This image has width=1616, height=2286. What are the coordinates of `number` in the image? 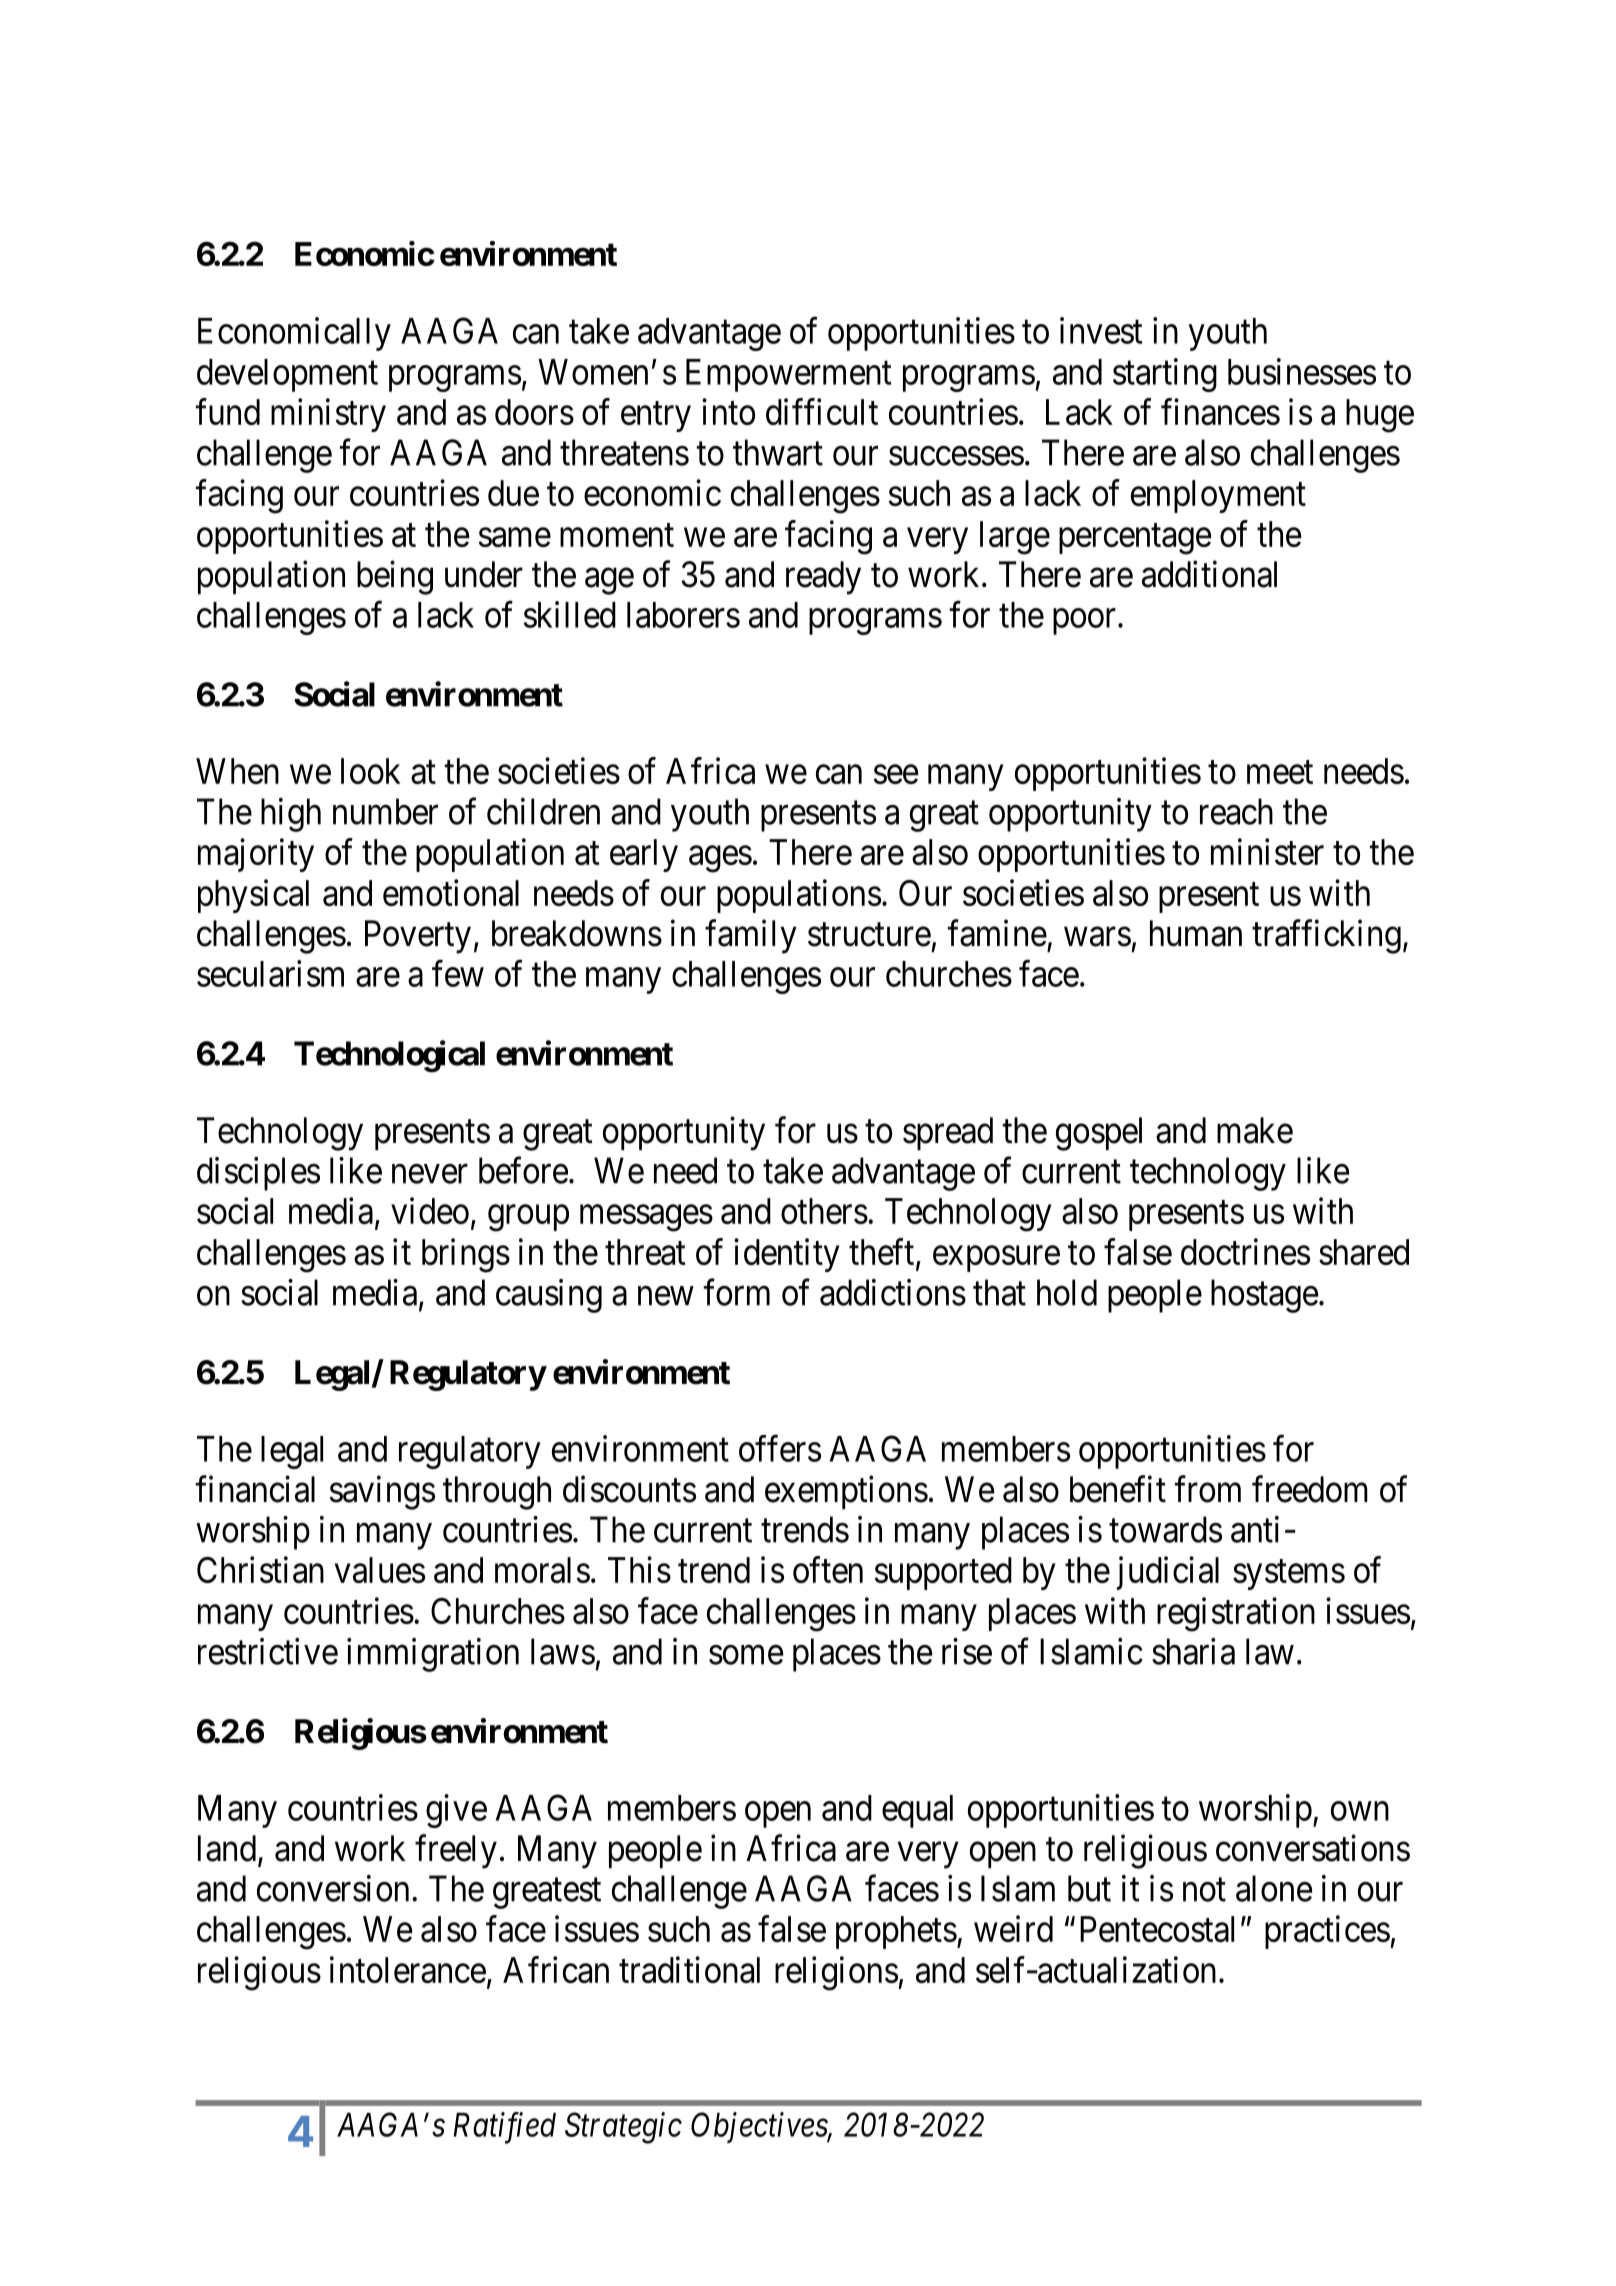 It's located at (385, 811).
